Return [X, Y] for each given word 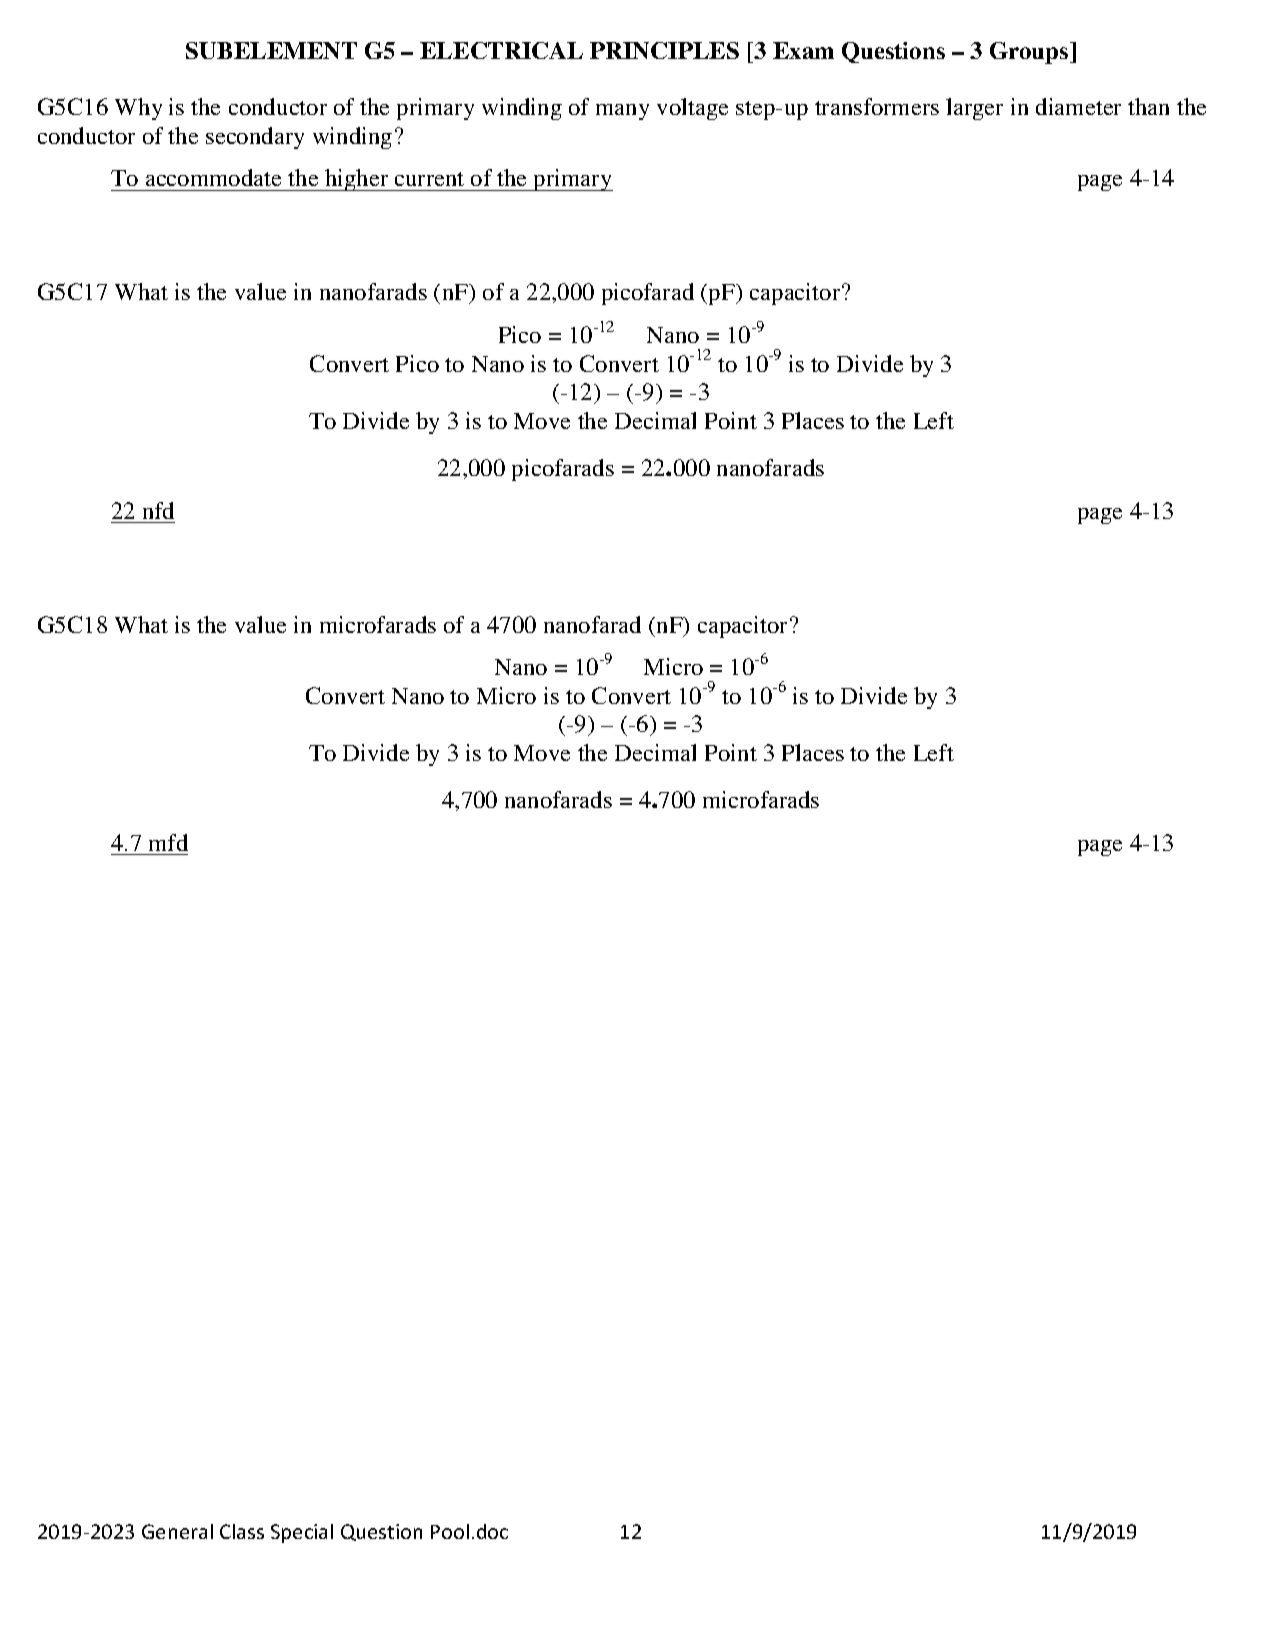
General [177, 1531]
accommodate [213, 177]
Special [302, 1533]
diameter [1078, 106]
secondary [255, 138]
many [622, 112]
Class [242, 1531]
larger [974, 109]
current [429, 179]
